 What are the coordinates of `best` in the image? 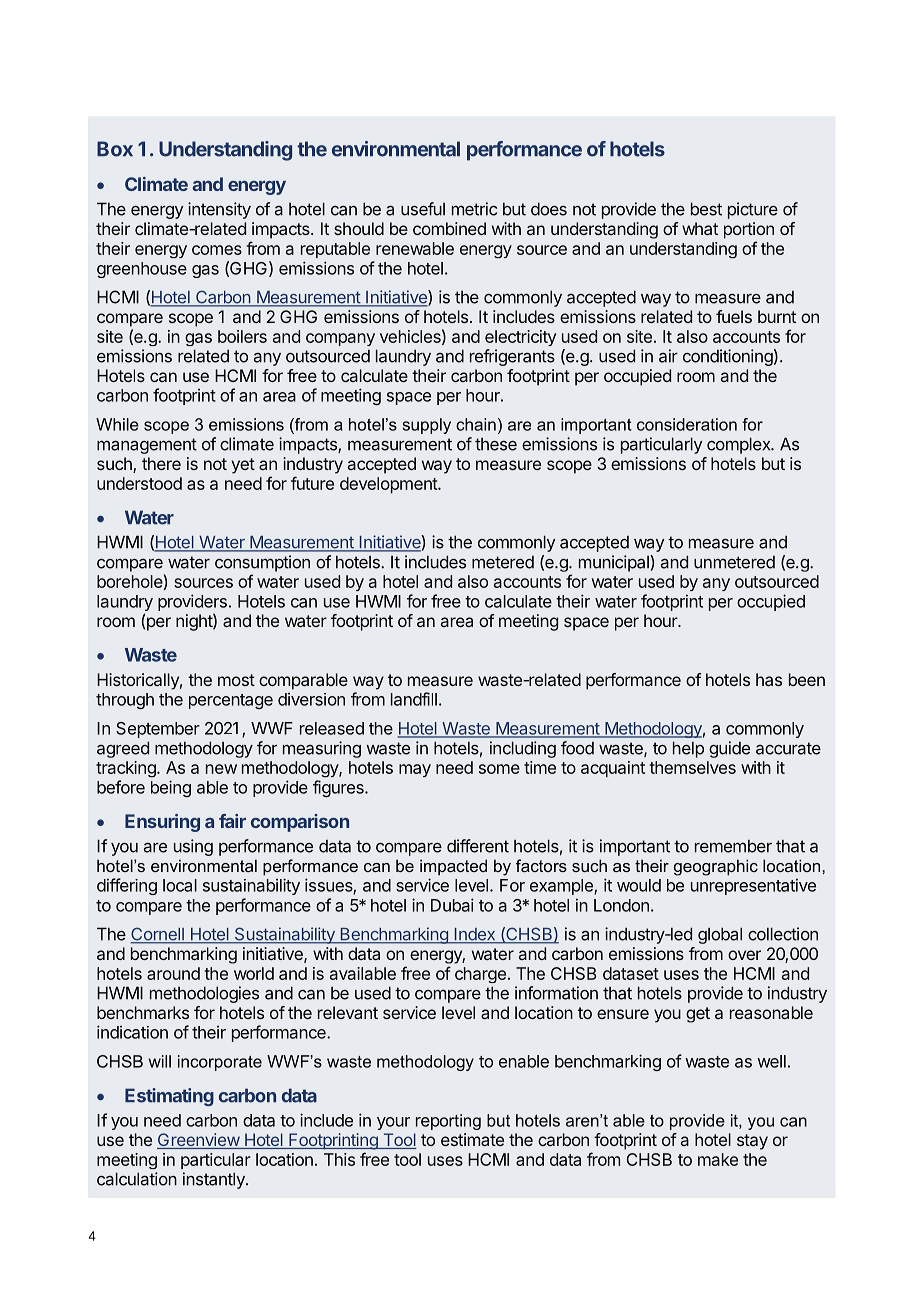 It's located at (706, 209).
